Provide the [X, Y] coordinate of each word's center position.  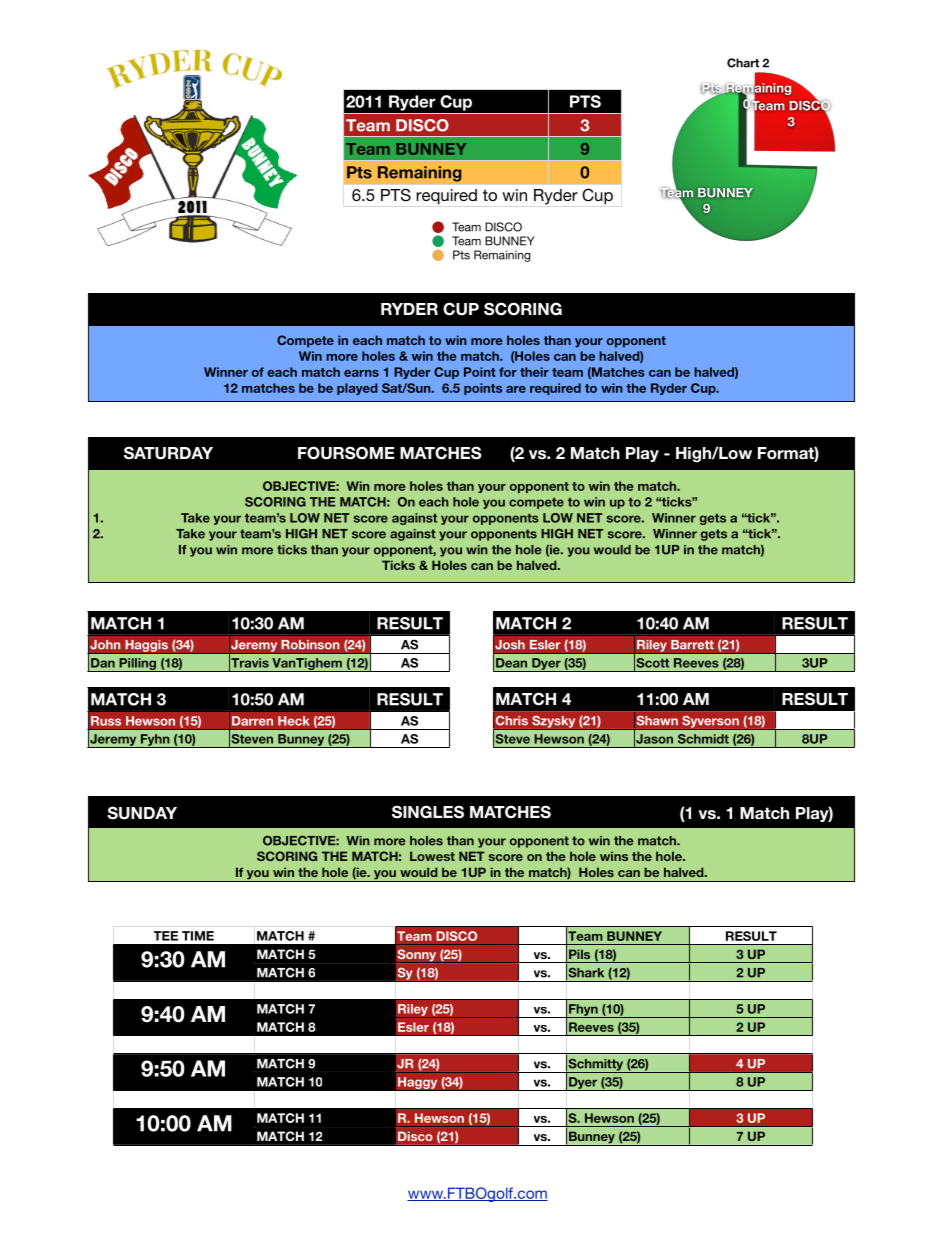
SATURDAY [168, 453]
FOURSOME [346, 453]
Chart [743, 63]
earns [361, 373]
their [534, 372]
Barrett [692, 644]
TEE [166, 936]
